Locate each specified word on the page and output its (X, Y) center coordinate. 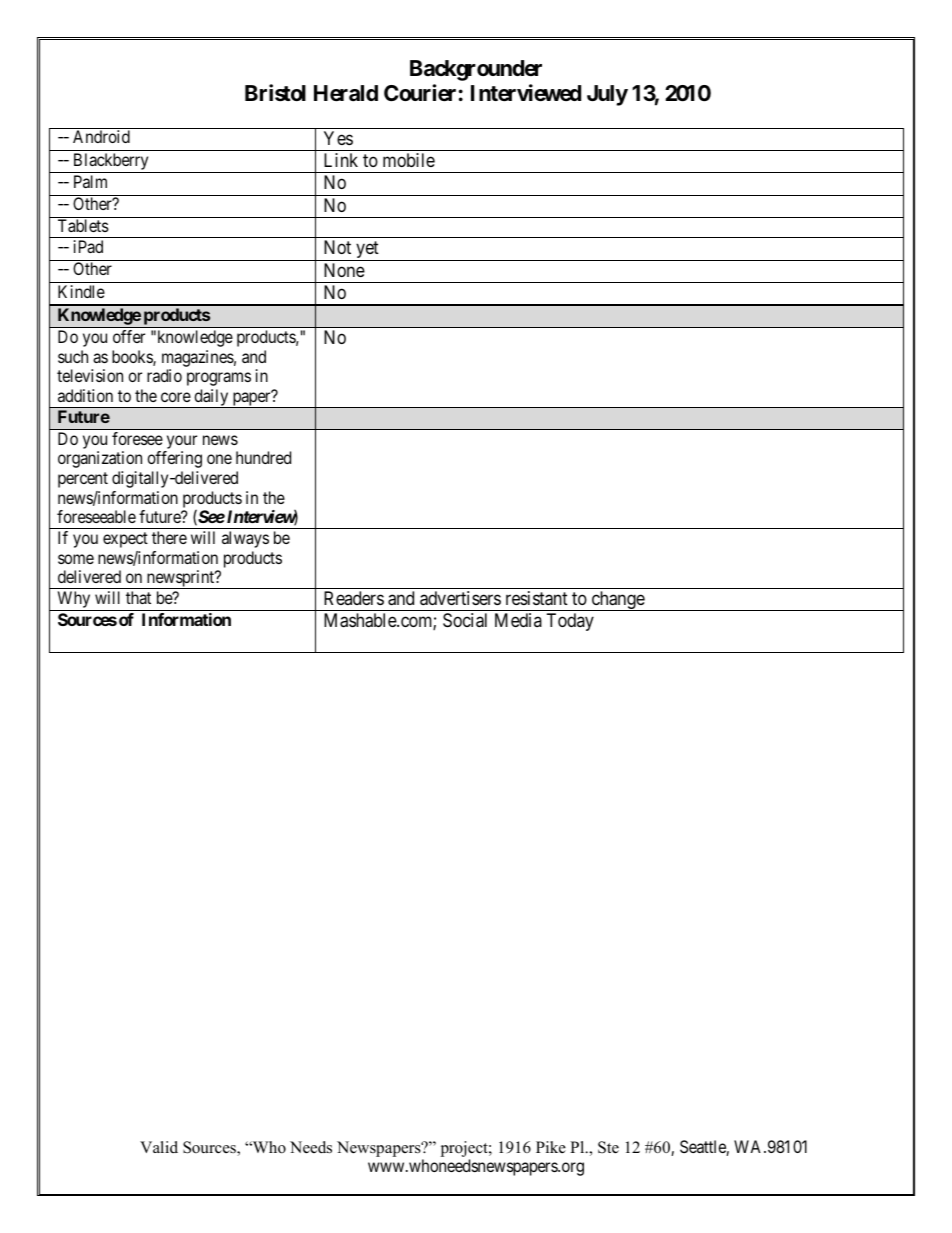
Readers (354, 598)
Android (101, 136)
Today (570, 622)
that (138, 597)
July (607, 95)
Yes (338, 138)
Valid (159, 1147)
